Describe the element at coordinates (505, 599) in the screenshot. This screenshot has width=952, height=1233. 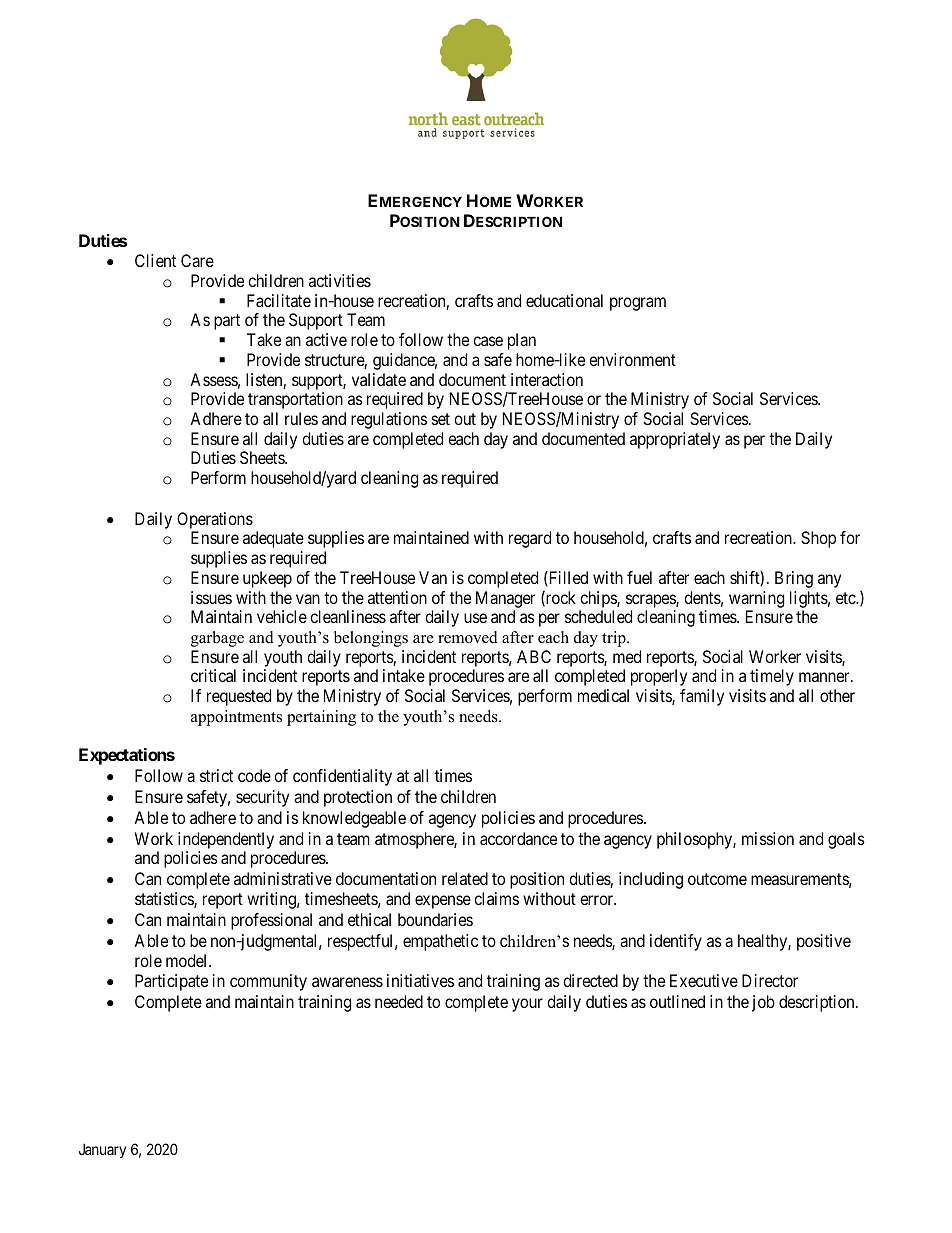
I see `Manager` at that location.
